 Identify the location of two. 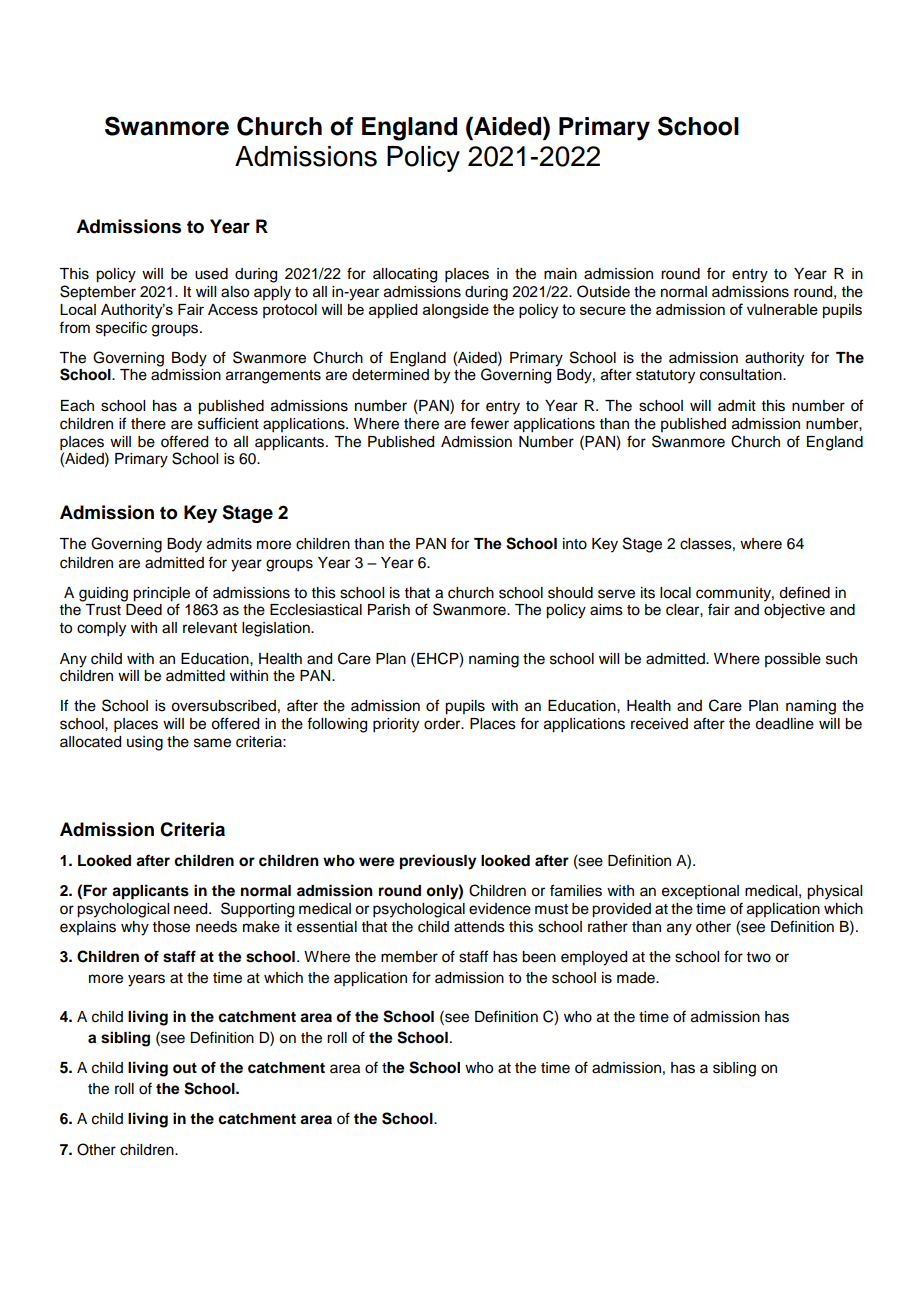
(759, 957).
